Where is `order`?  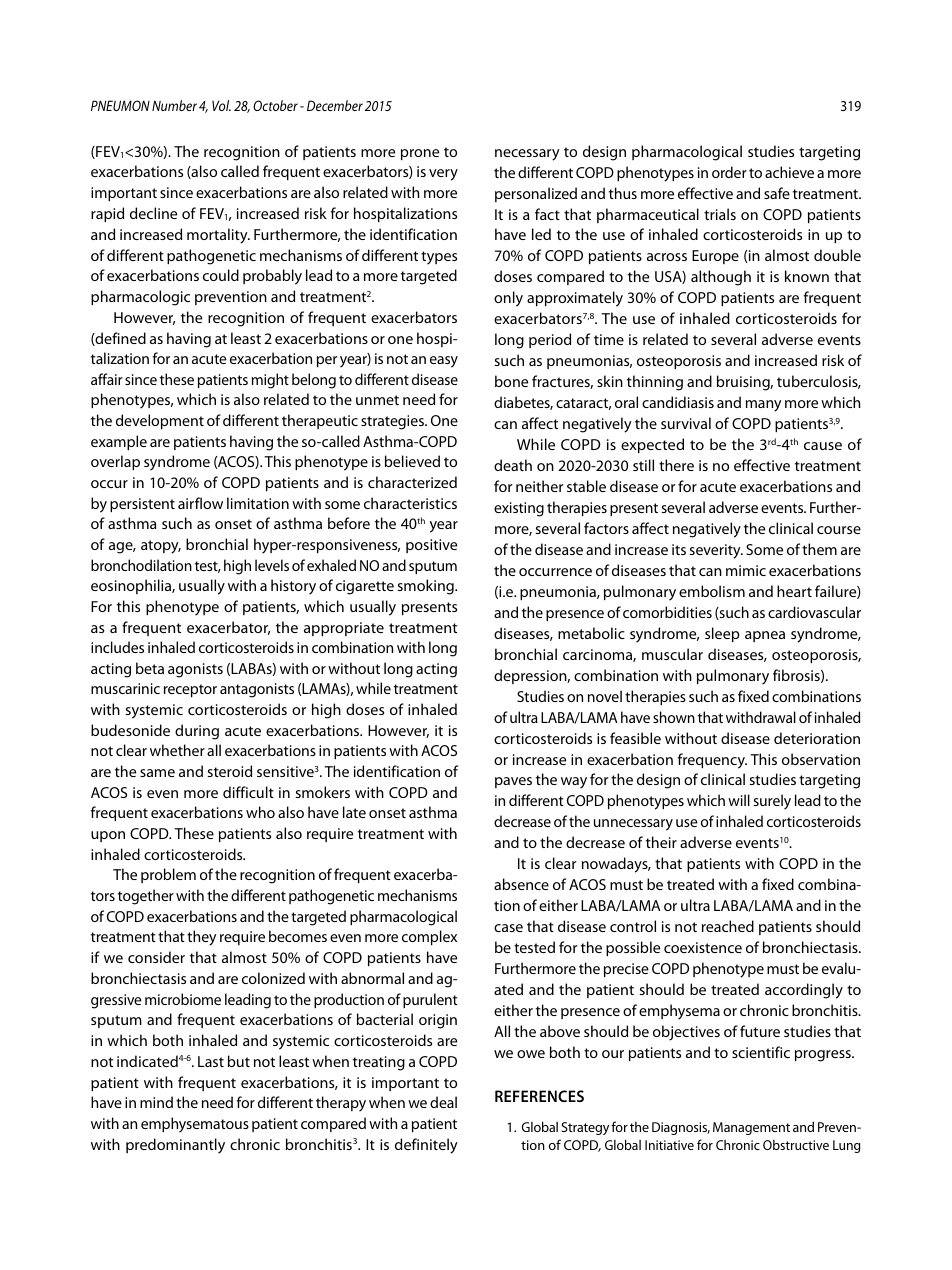 order is located at coordinates (729, 172).
